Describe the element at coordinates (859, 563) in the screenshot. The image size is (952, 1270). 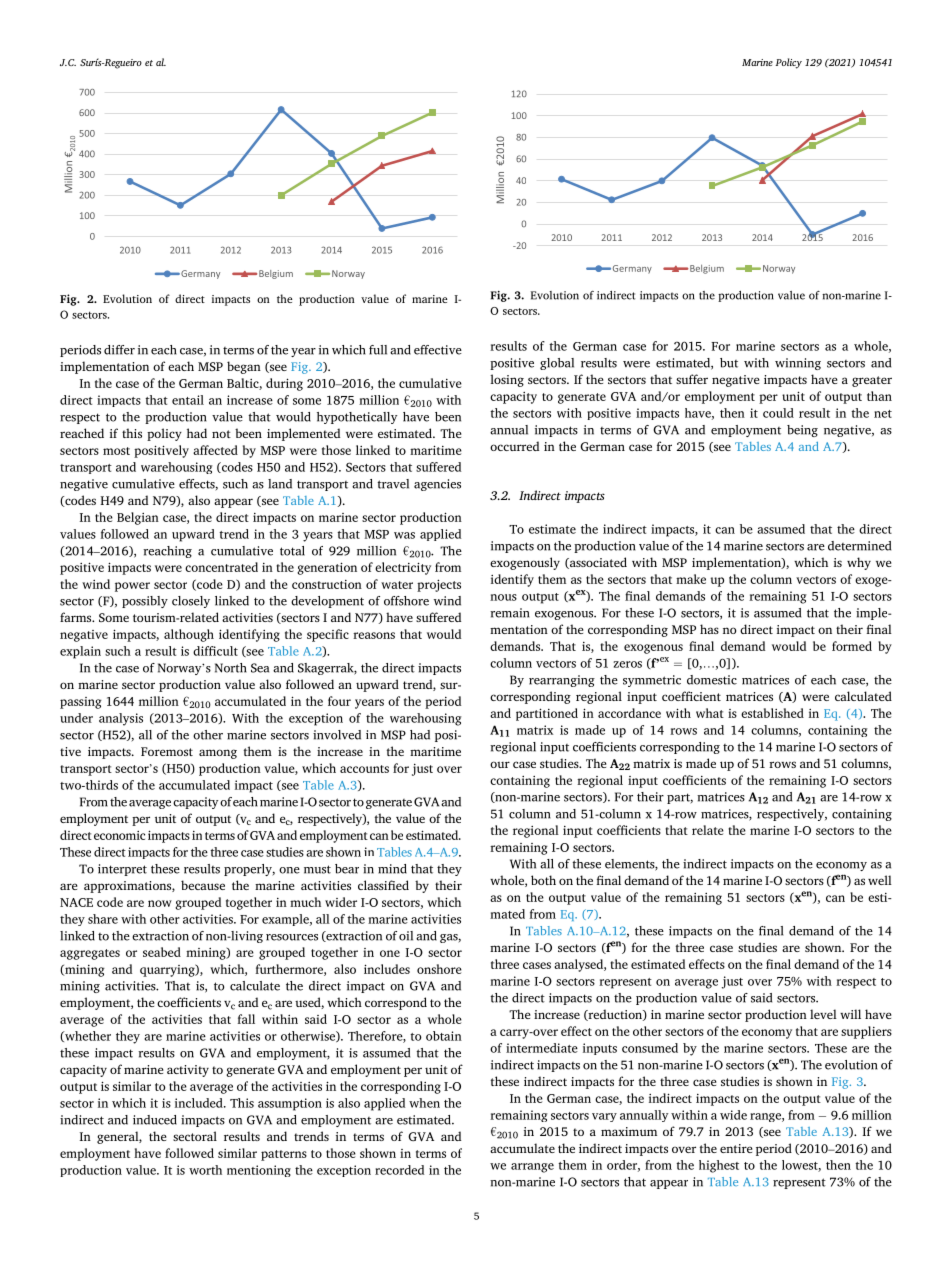
I see `why` at that location.
